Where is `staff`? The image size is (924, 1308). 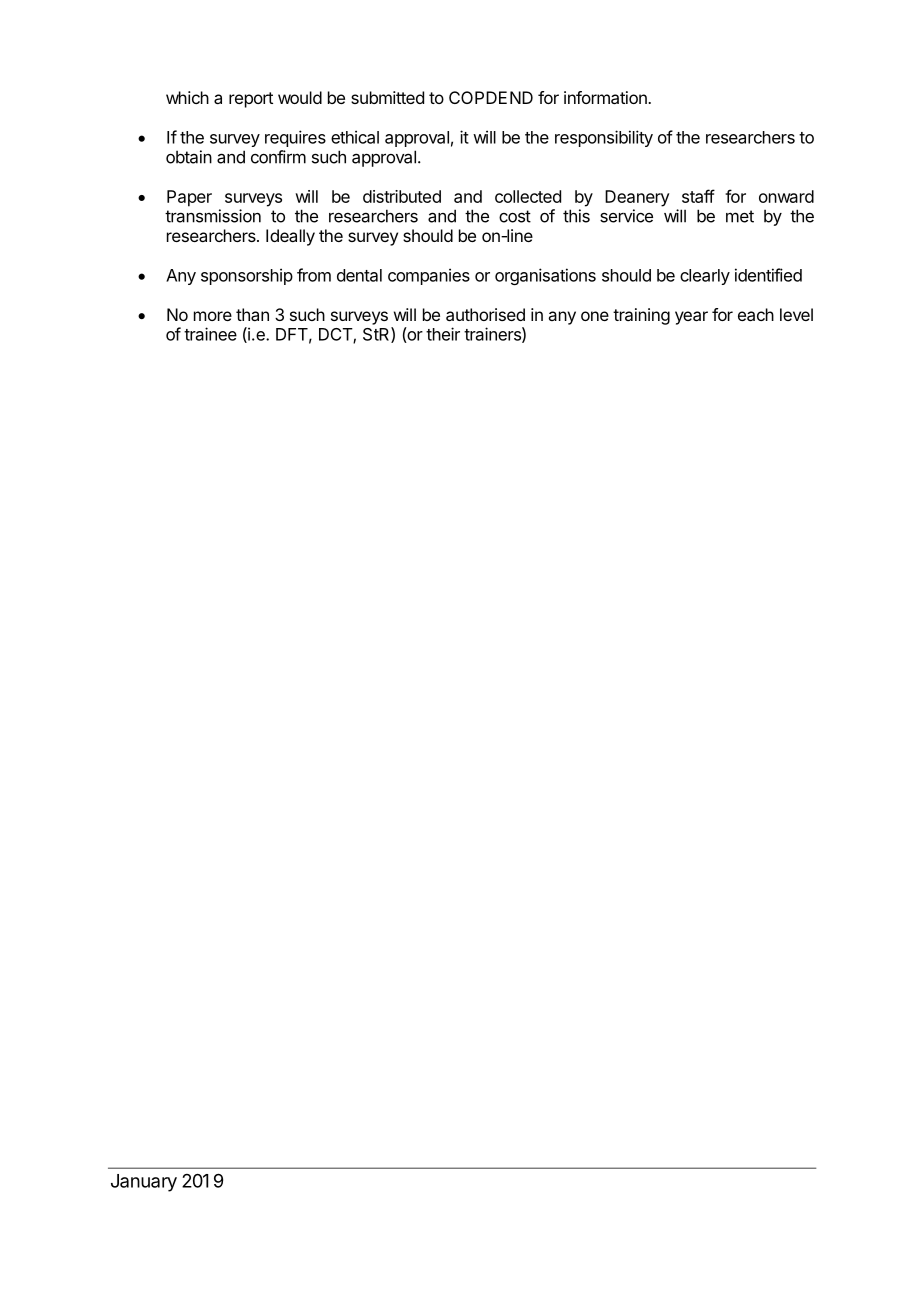
staff is located at coordinates (698, 196).
